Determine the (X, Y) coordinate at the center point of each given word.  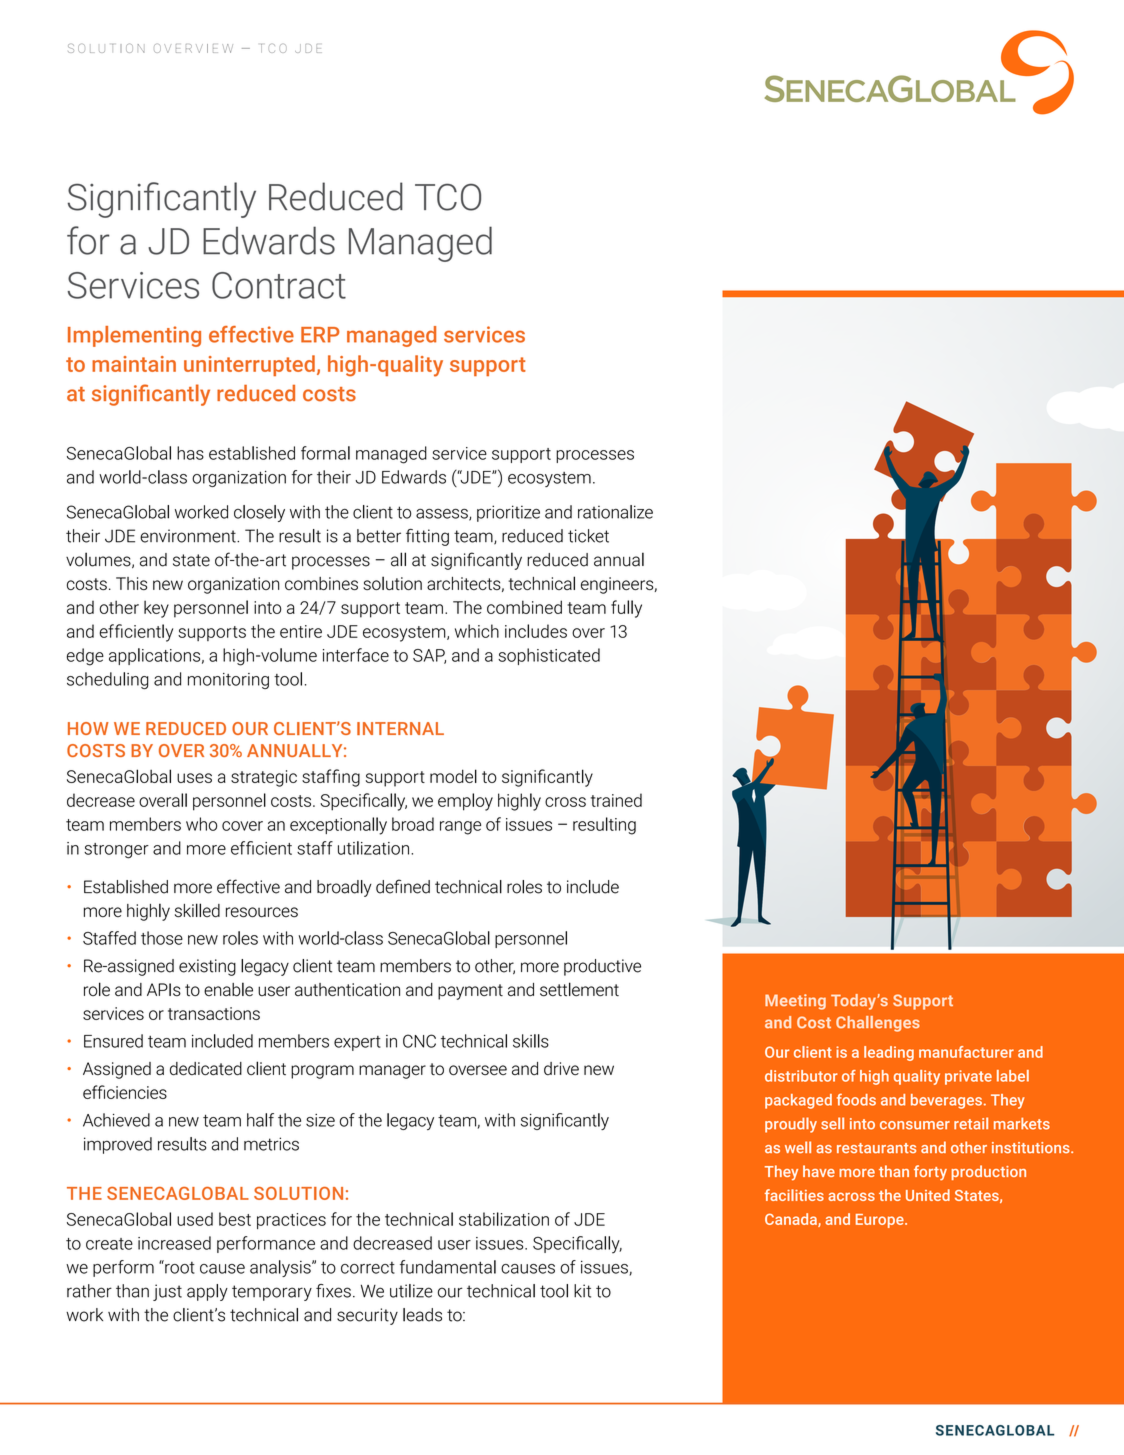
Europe (881, 1221)
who (201, 824)
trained (616, 800)
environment (189, 536)
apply (207, 1292)
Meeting (795, 1002)
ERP (320, 335)
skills (531, 1041)
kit (582, 1291)
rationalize (615, 512)
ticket (588, 536)
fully (626, 609)
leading (889, 1053)
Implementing (134, 336)
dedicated (206, 1069)
